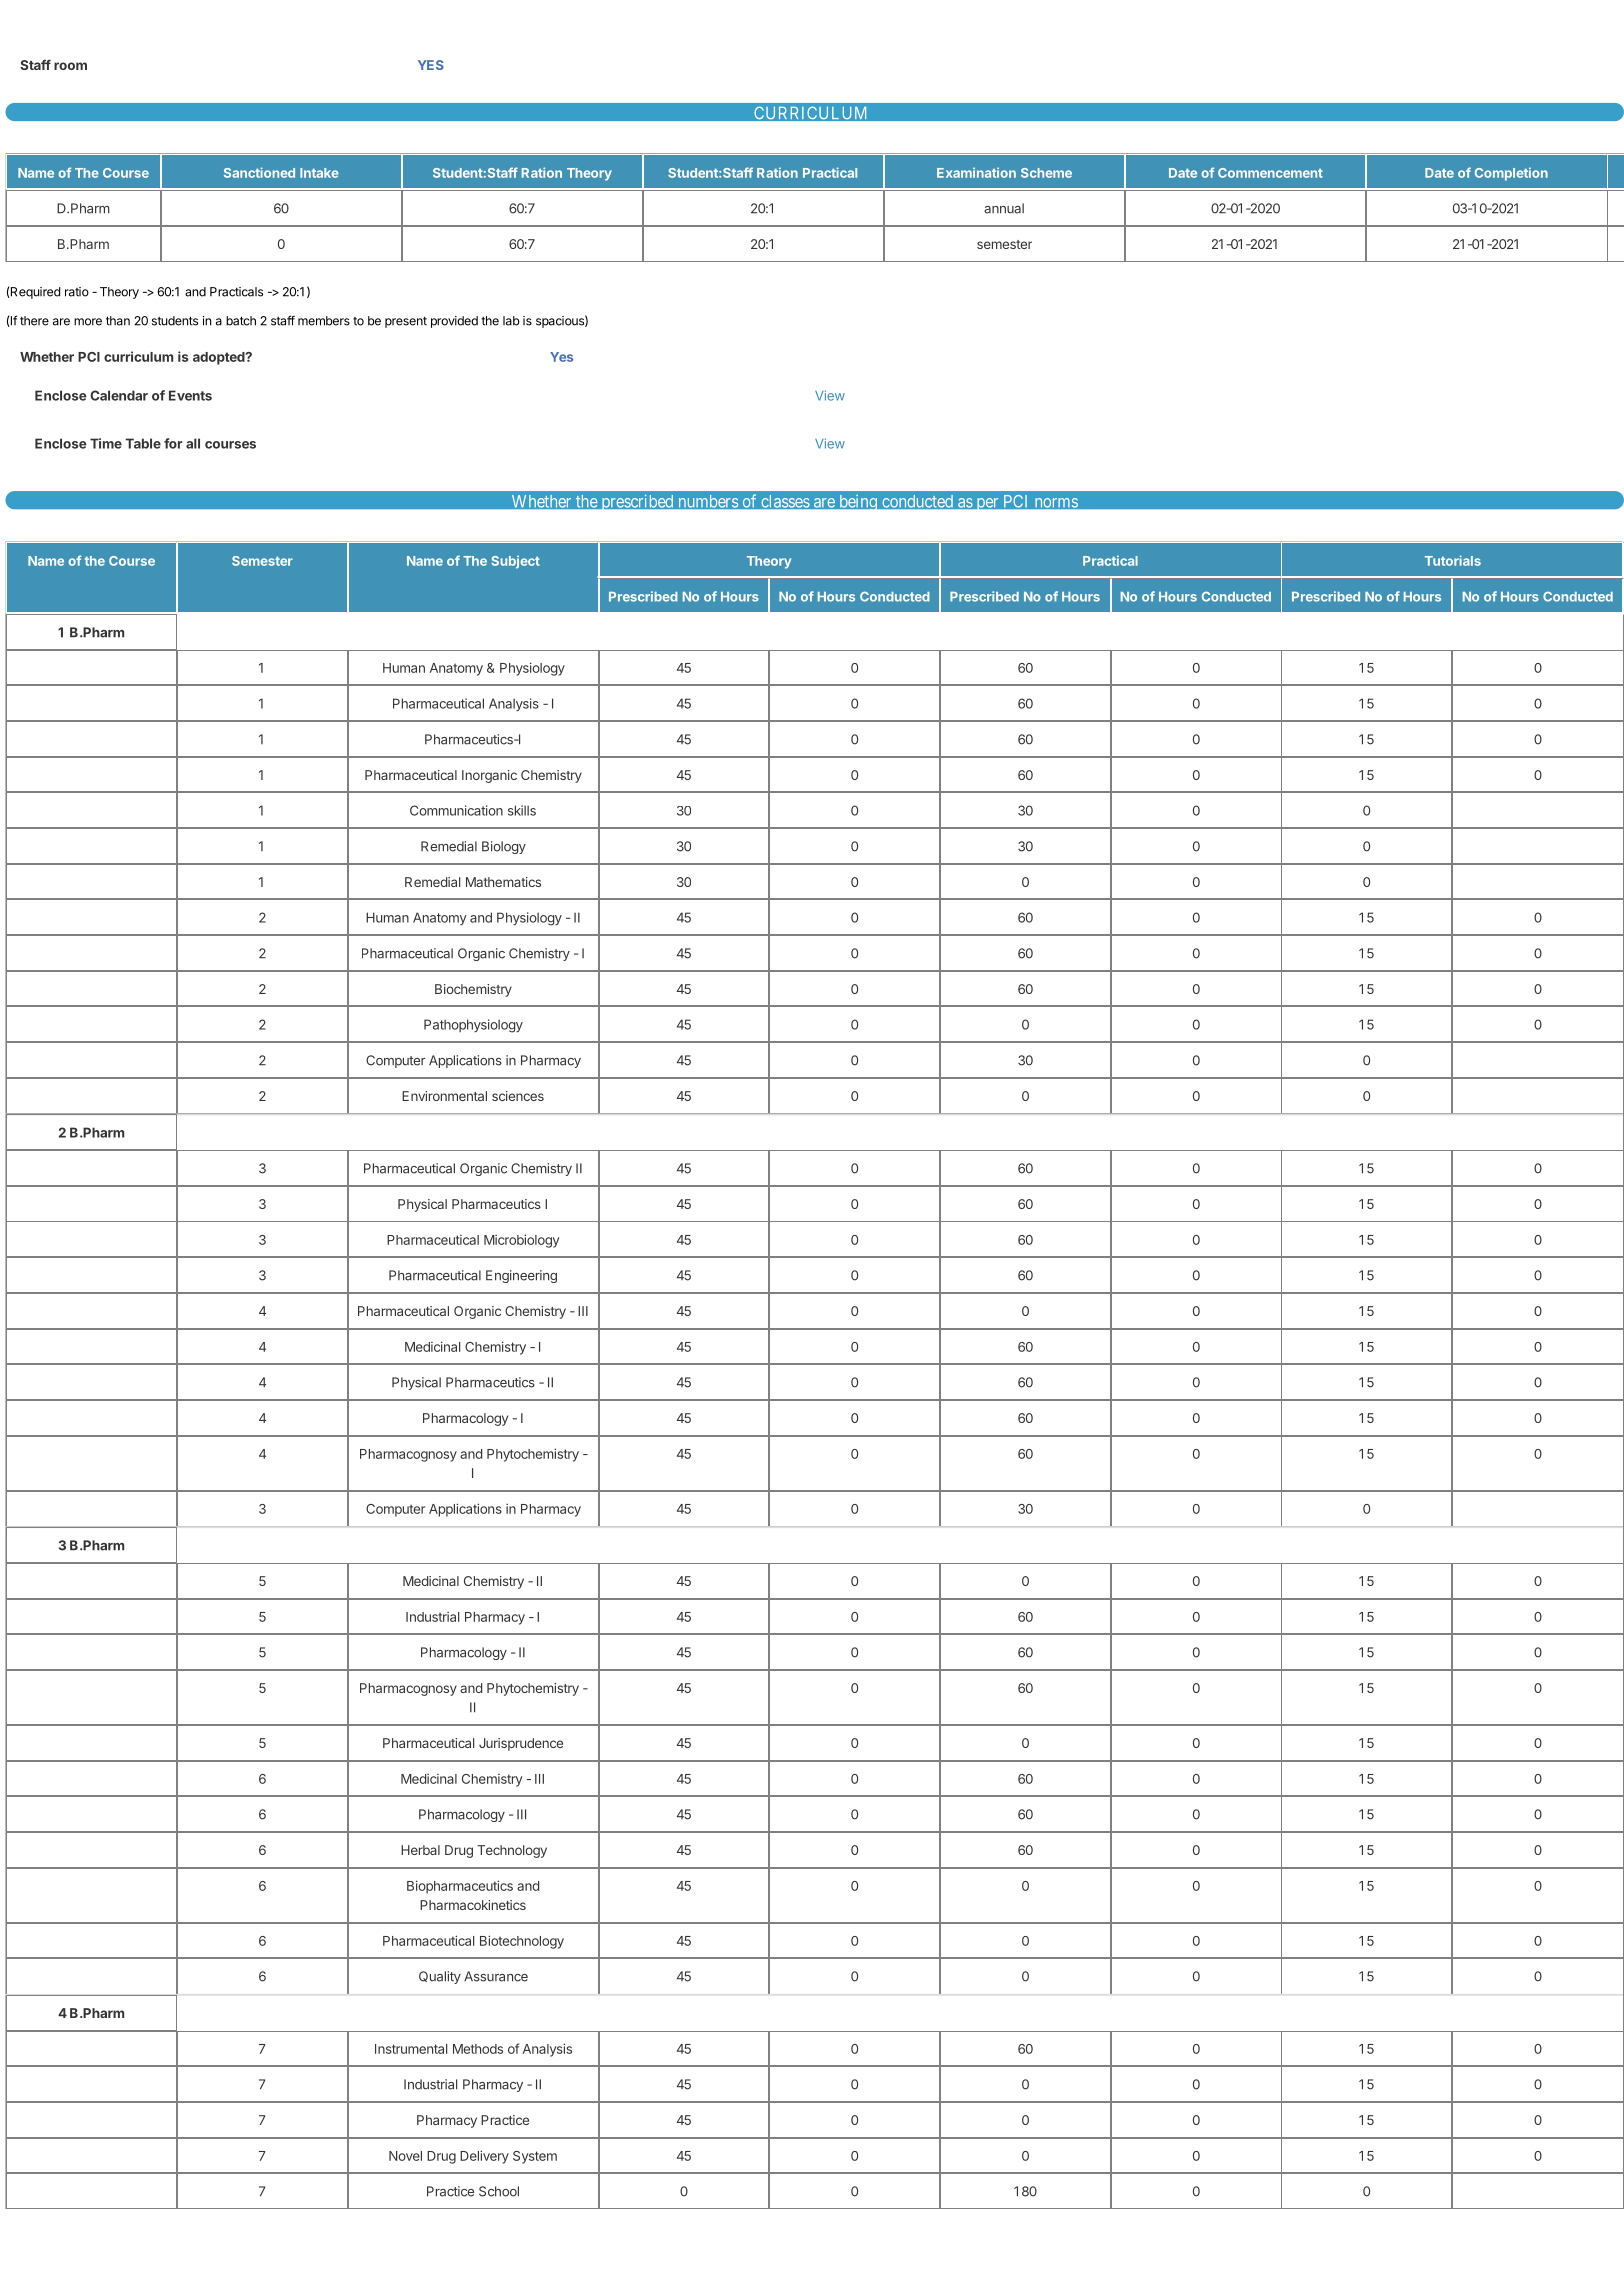  What do you see at coordinates (1270, 173) in the screenshot?
I see `Commencement` at bounding box center [1270, 173].
